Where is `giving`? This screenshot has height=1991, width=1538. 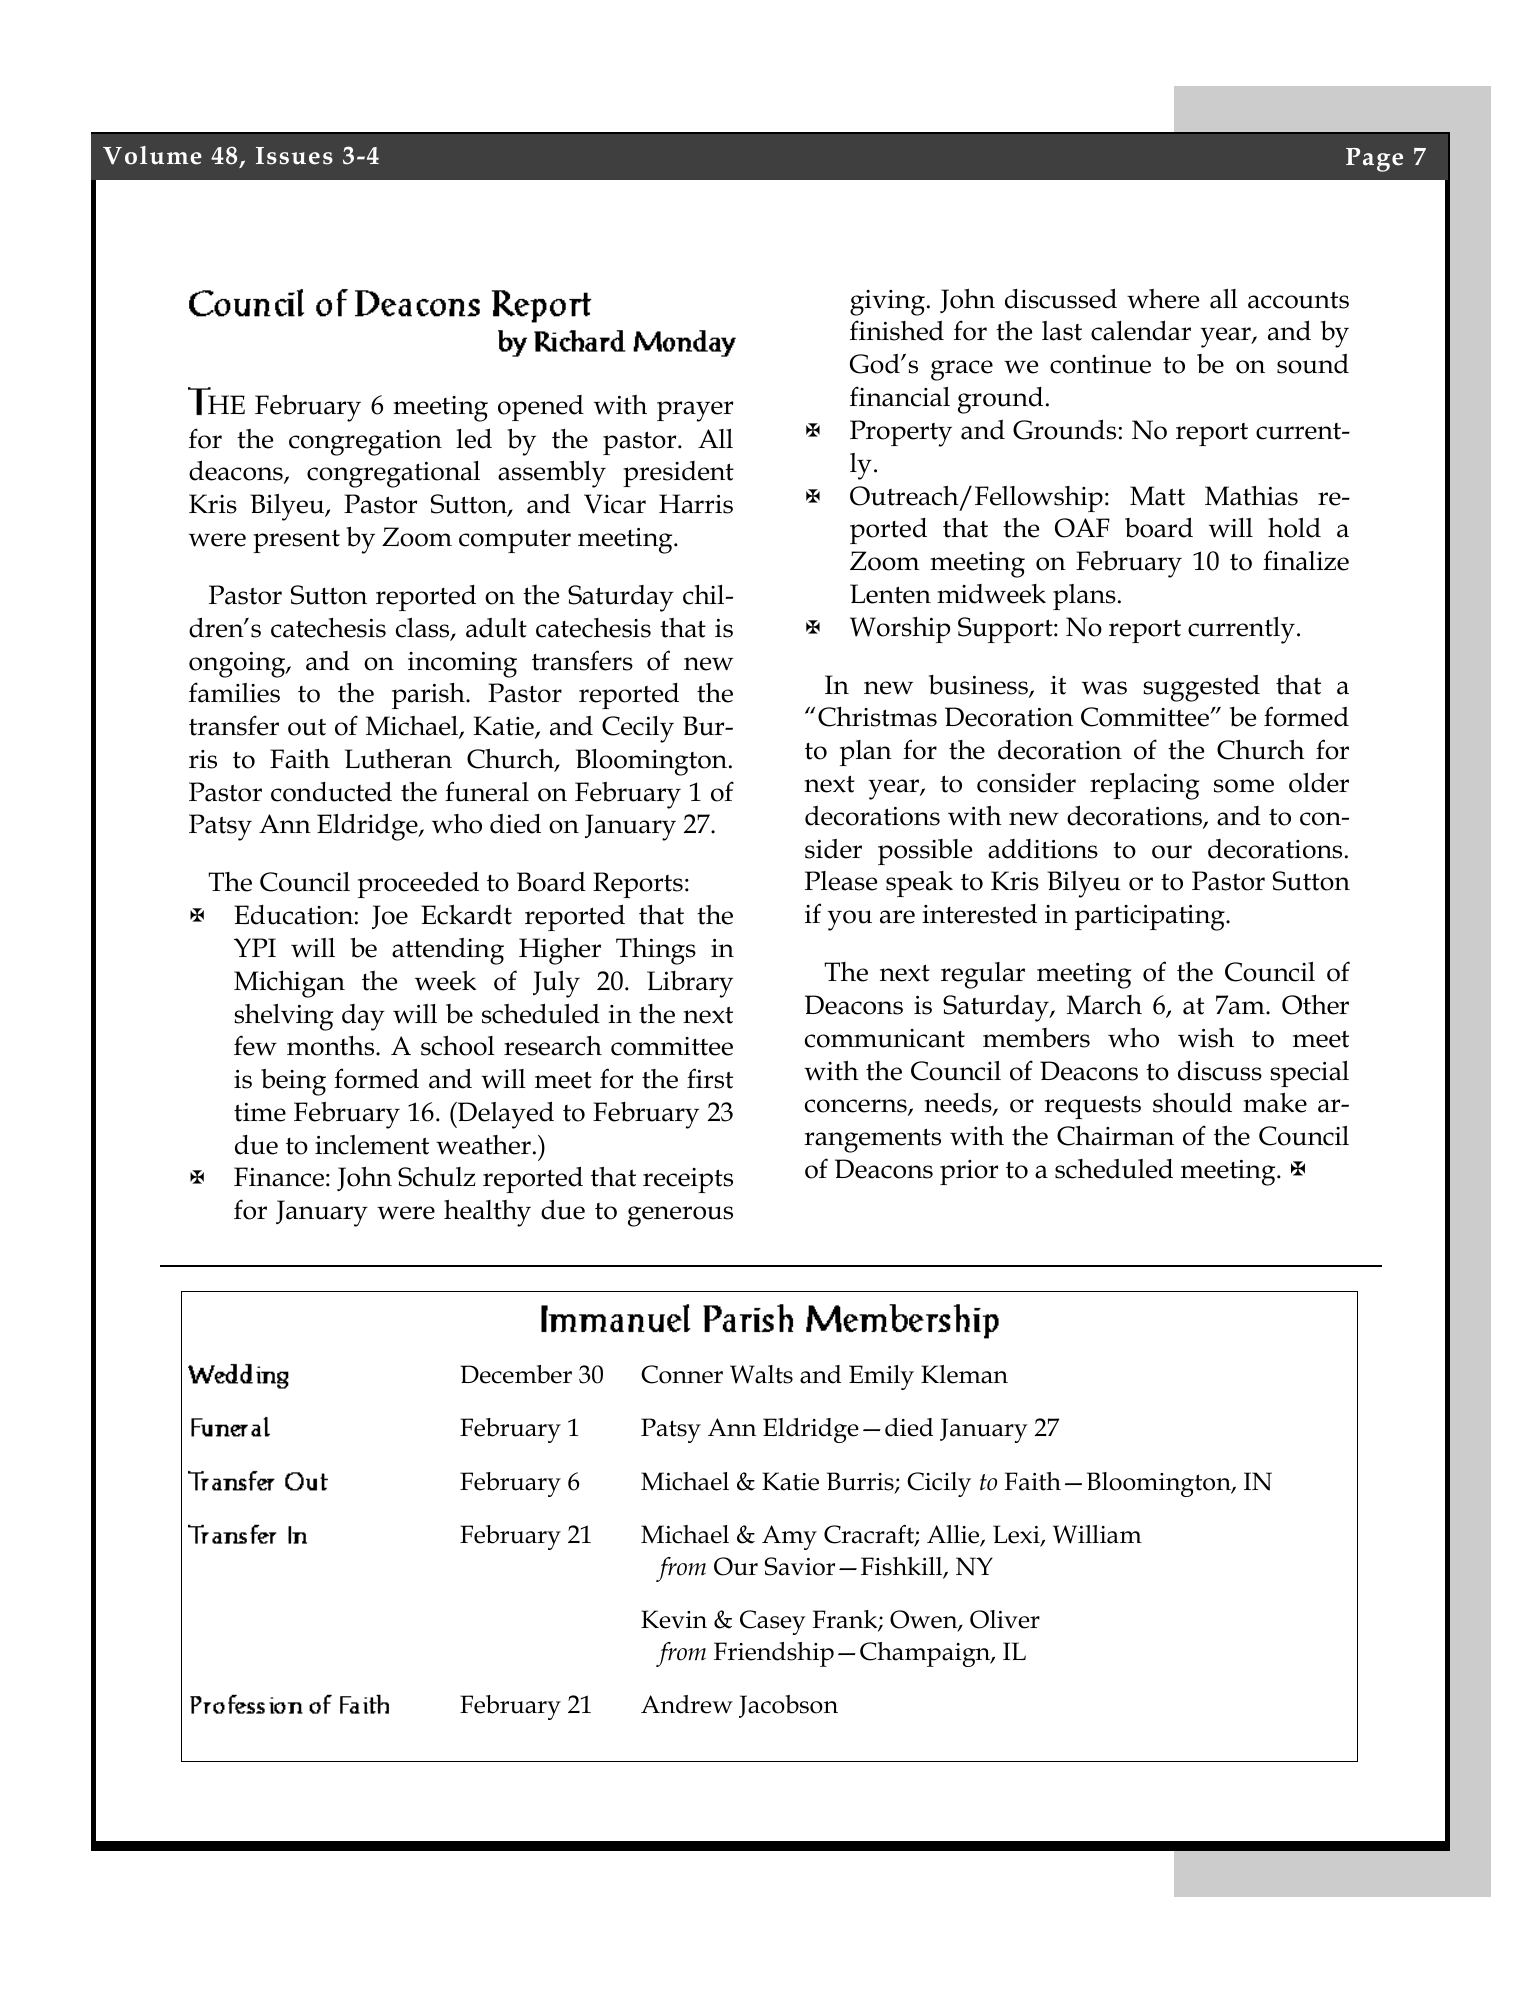 giving is located at coordinates (887, 303).
